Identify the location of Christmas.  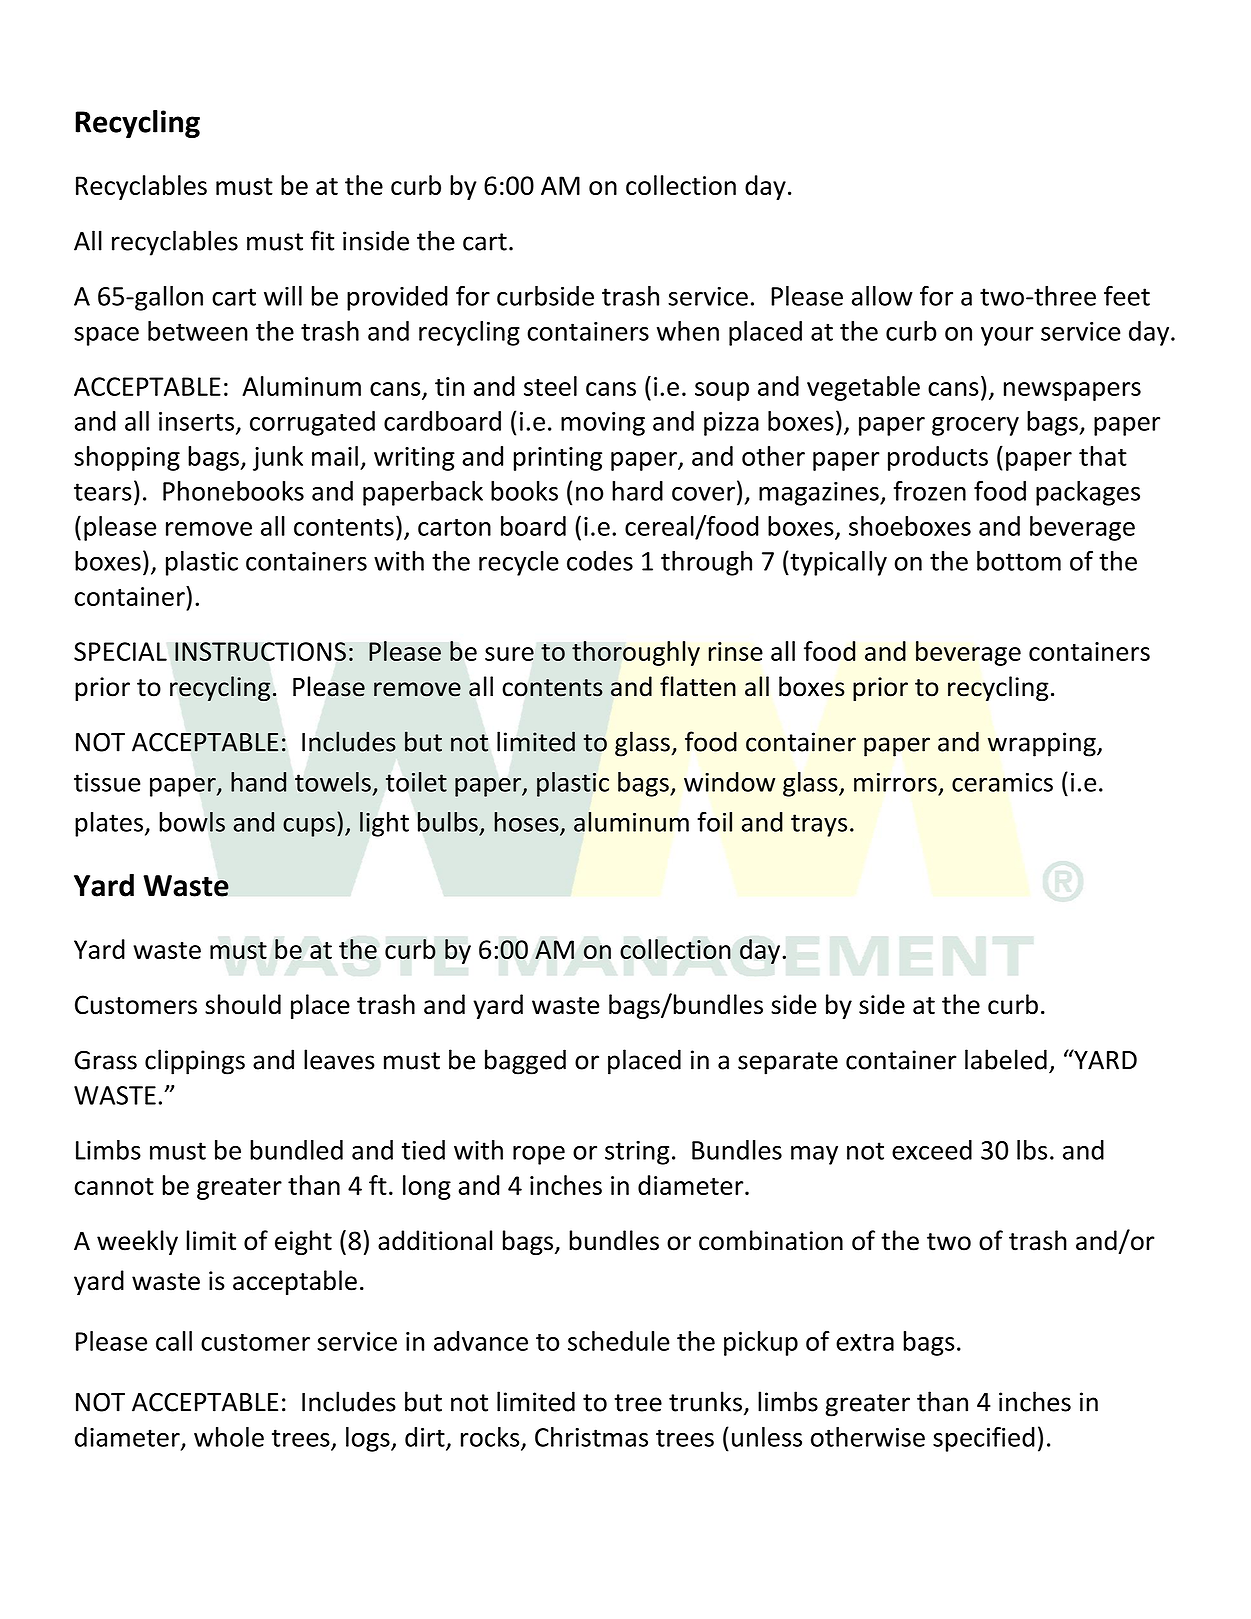
(591, 1437).
